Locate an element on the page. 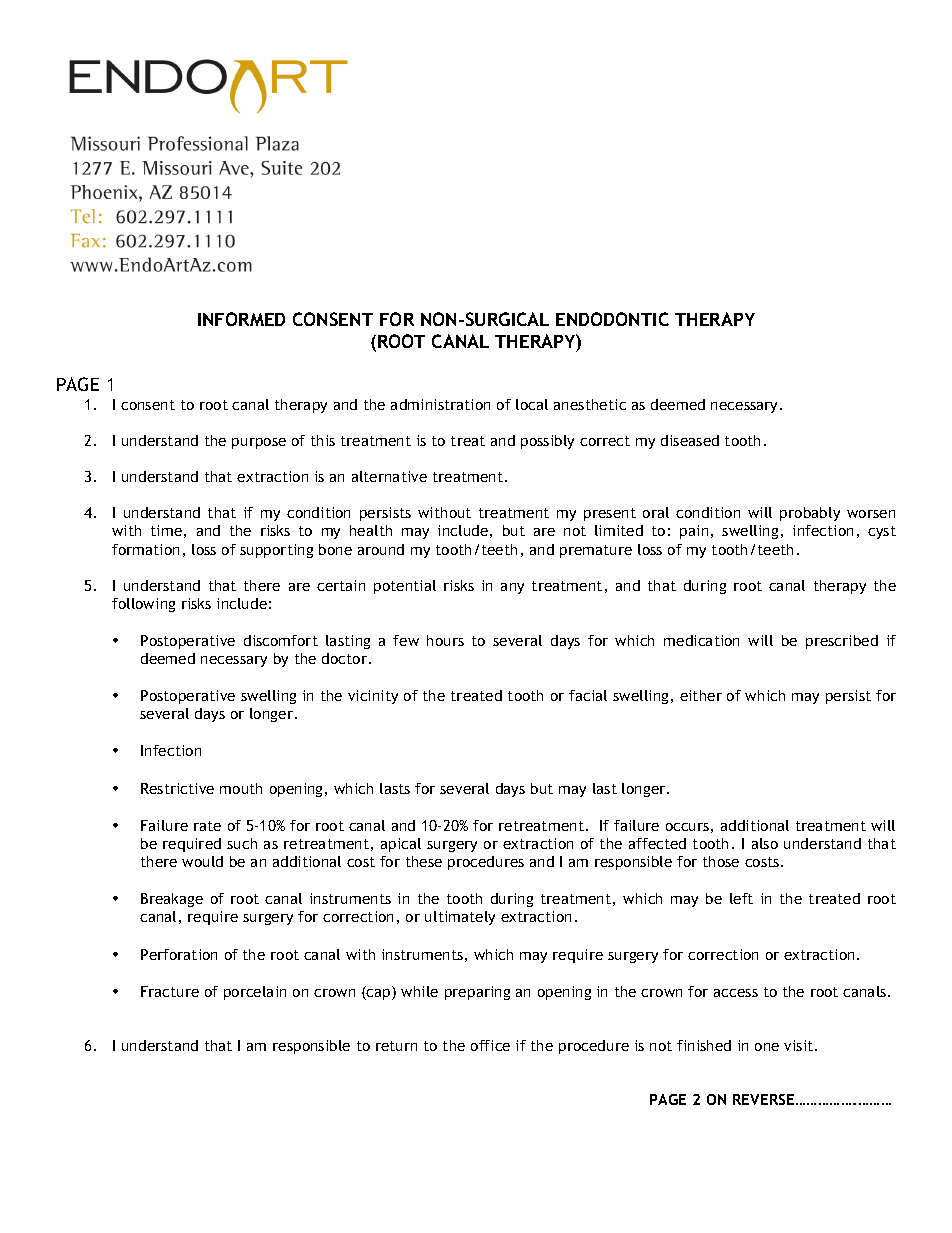 The image size is (952, 1233). either is located at coordinates (701, 695).
